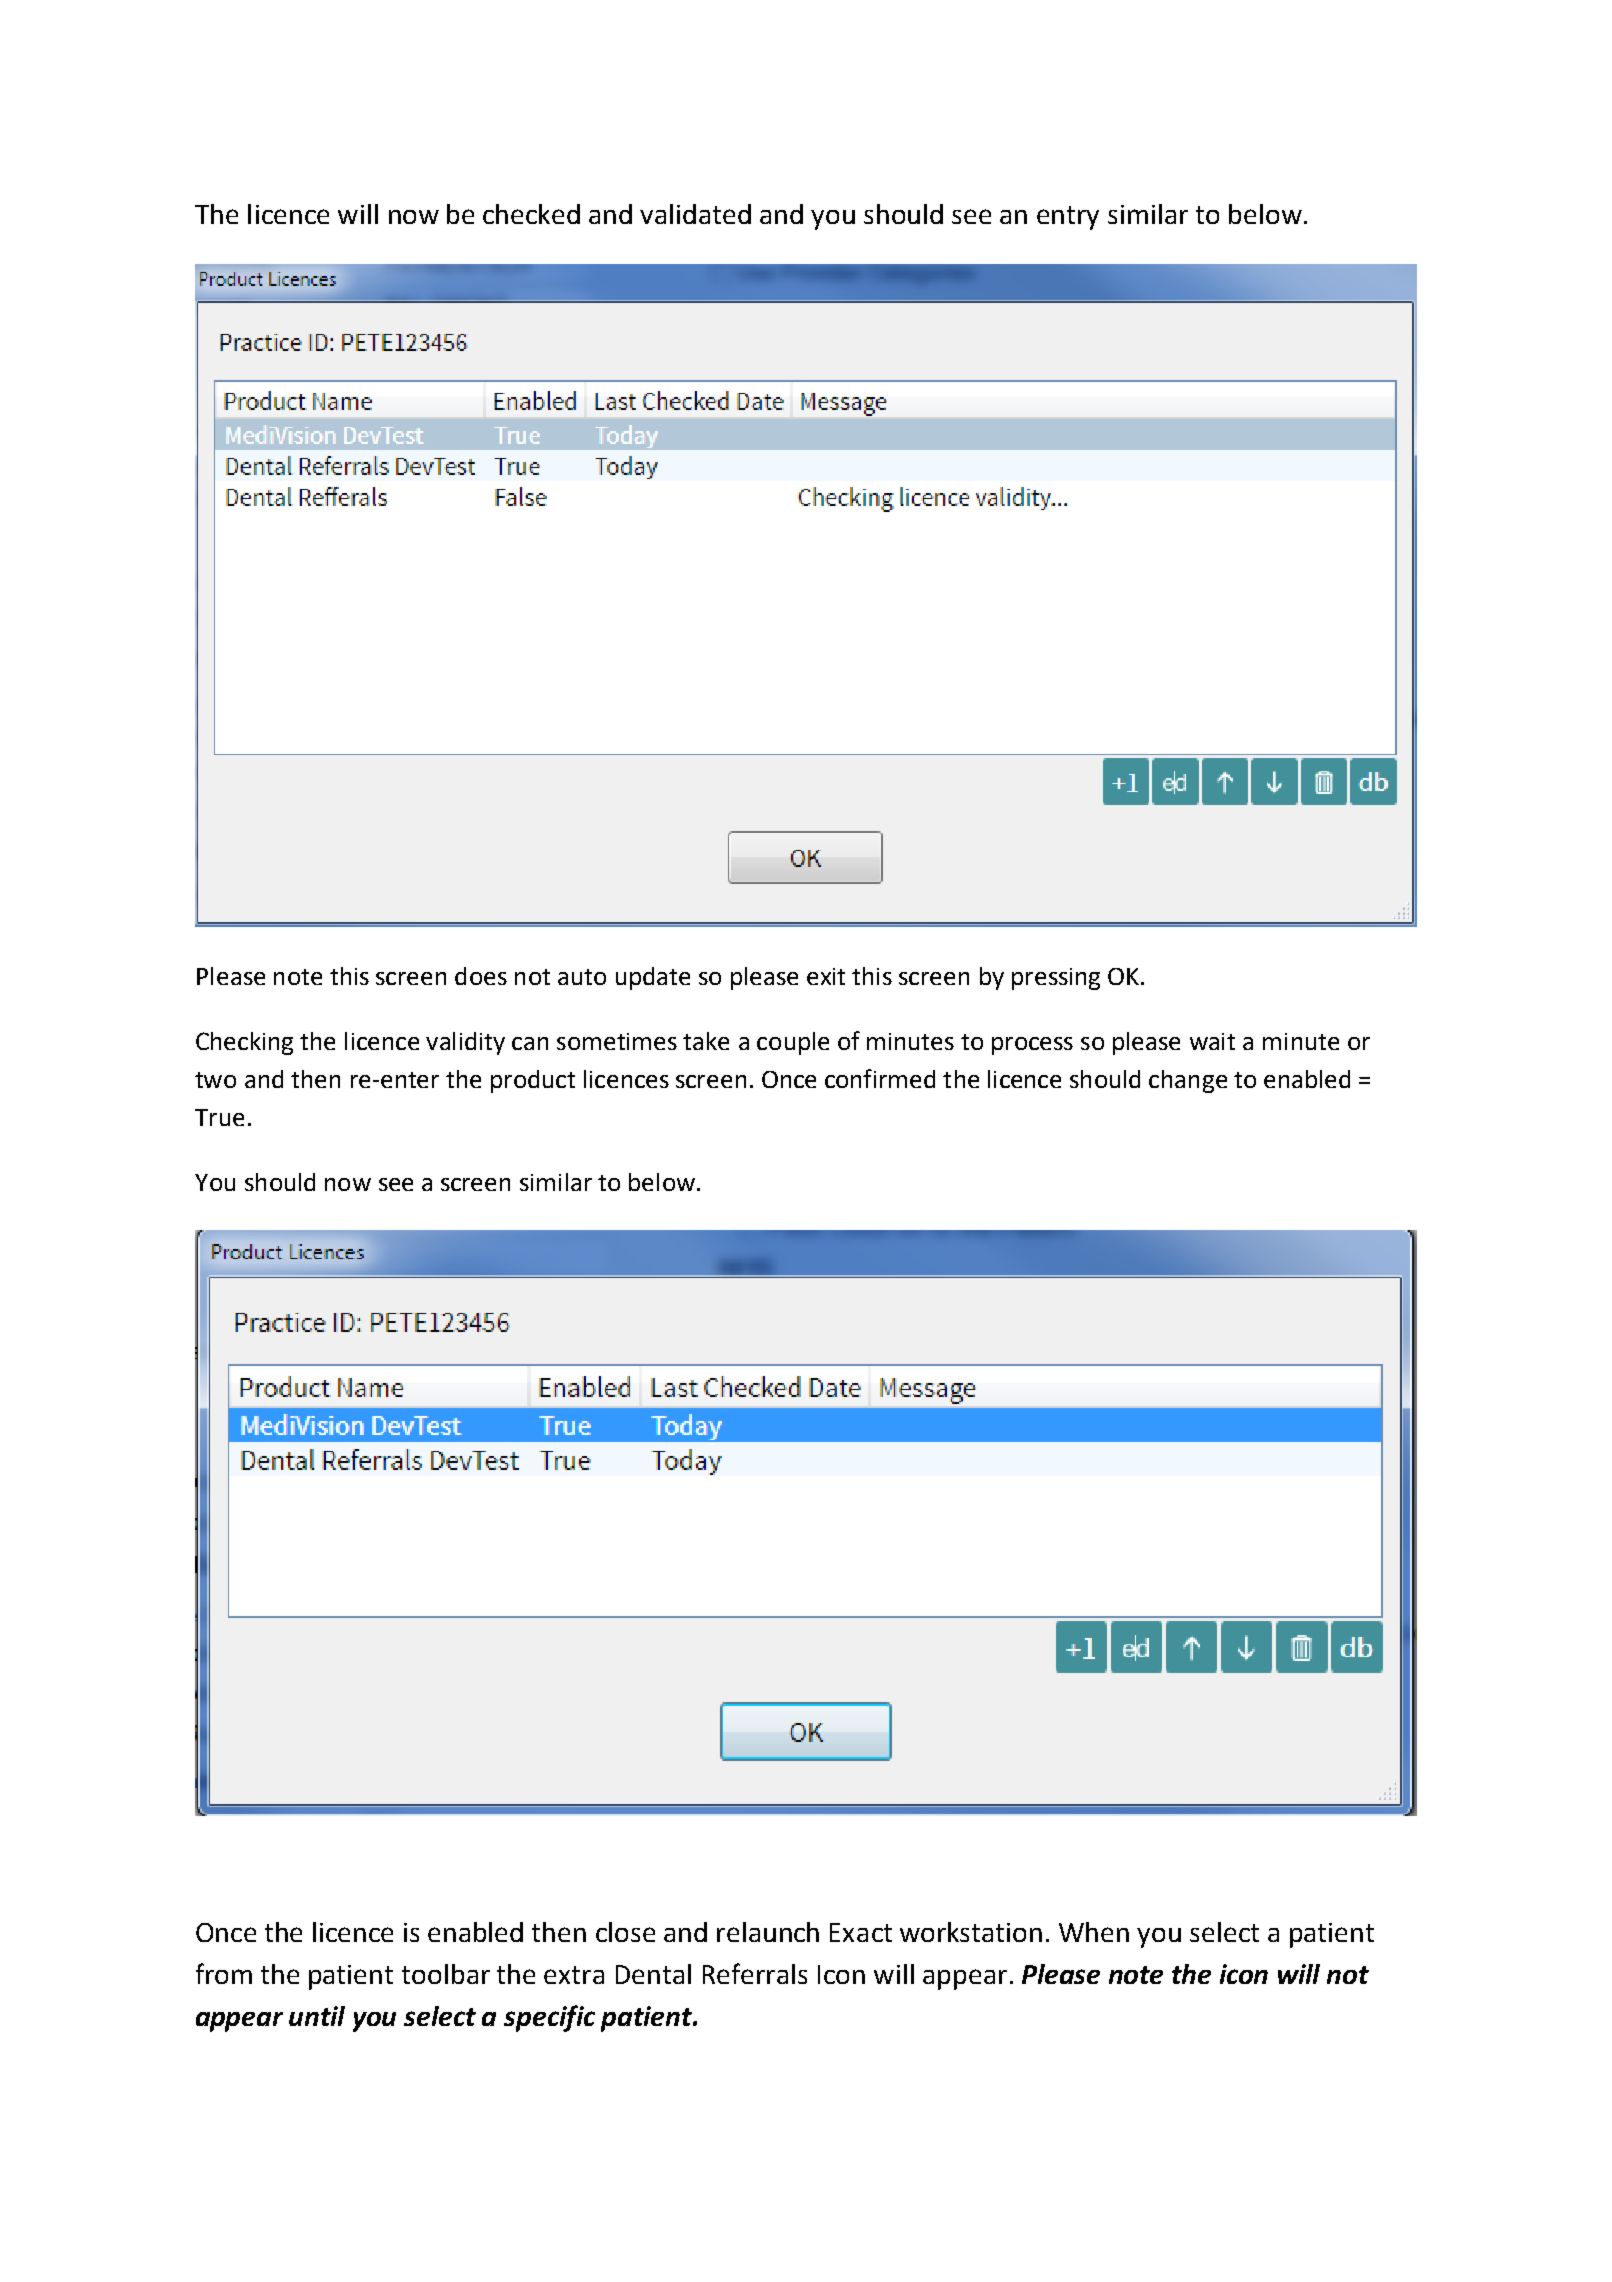 This image has height=2282, width=1612. Describe the element at coordinates (695, 214) in the image. I see `validated` at that location.
